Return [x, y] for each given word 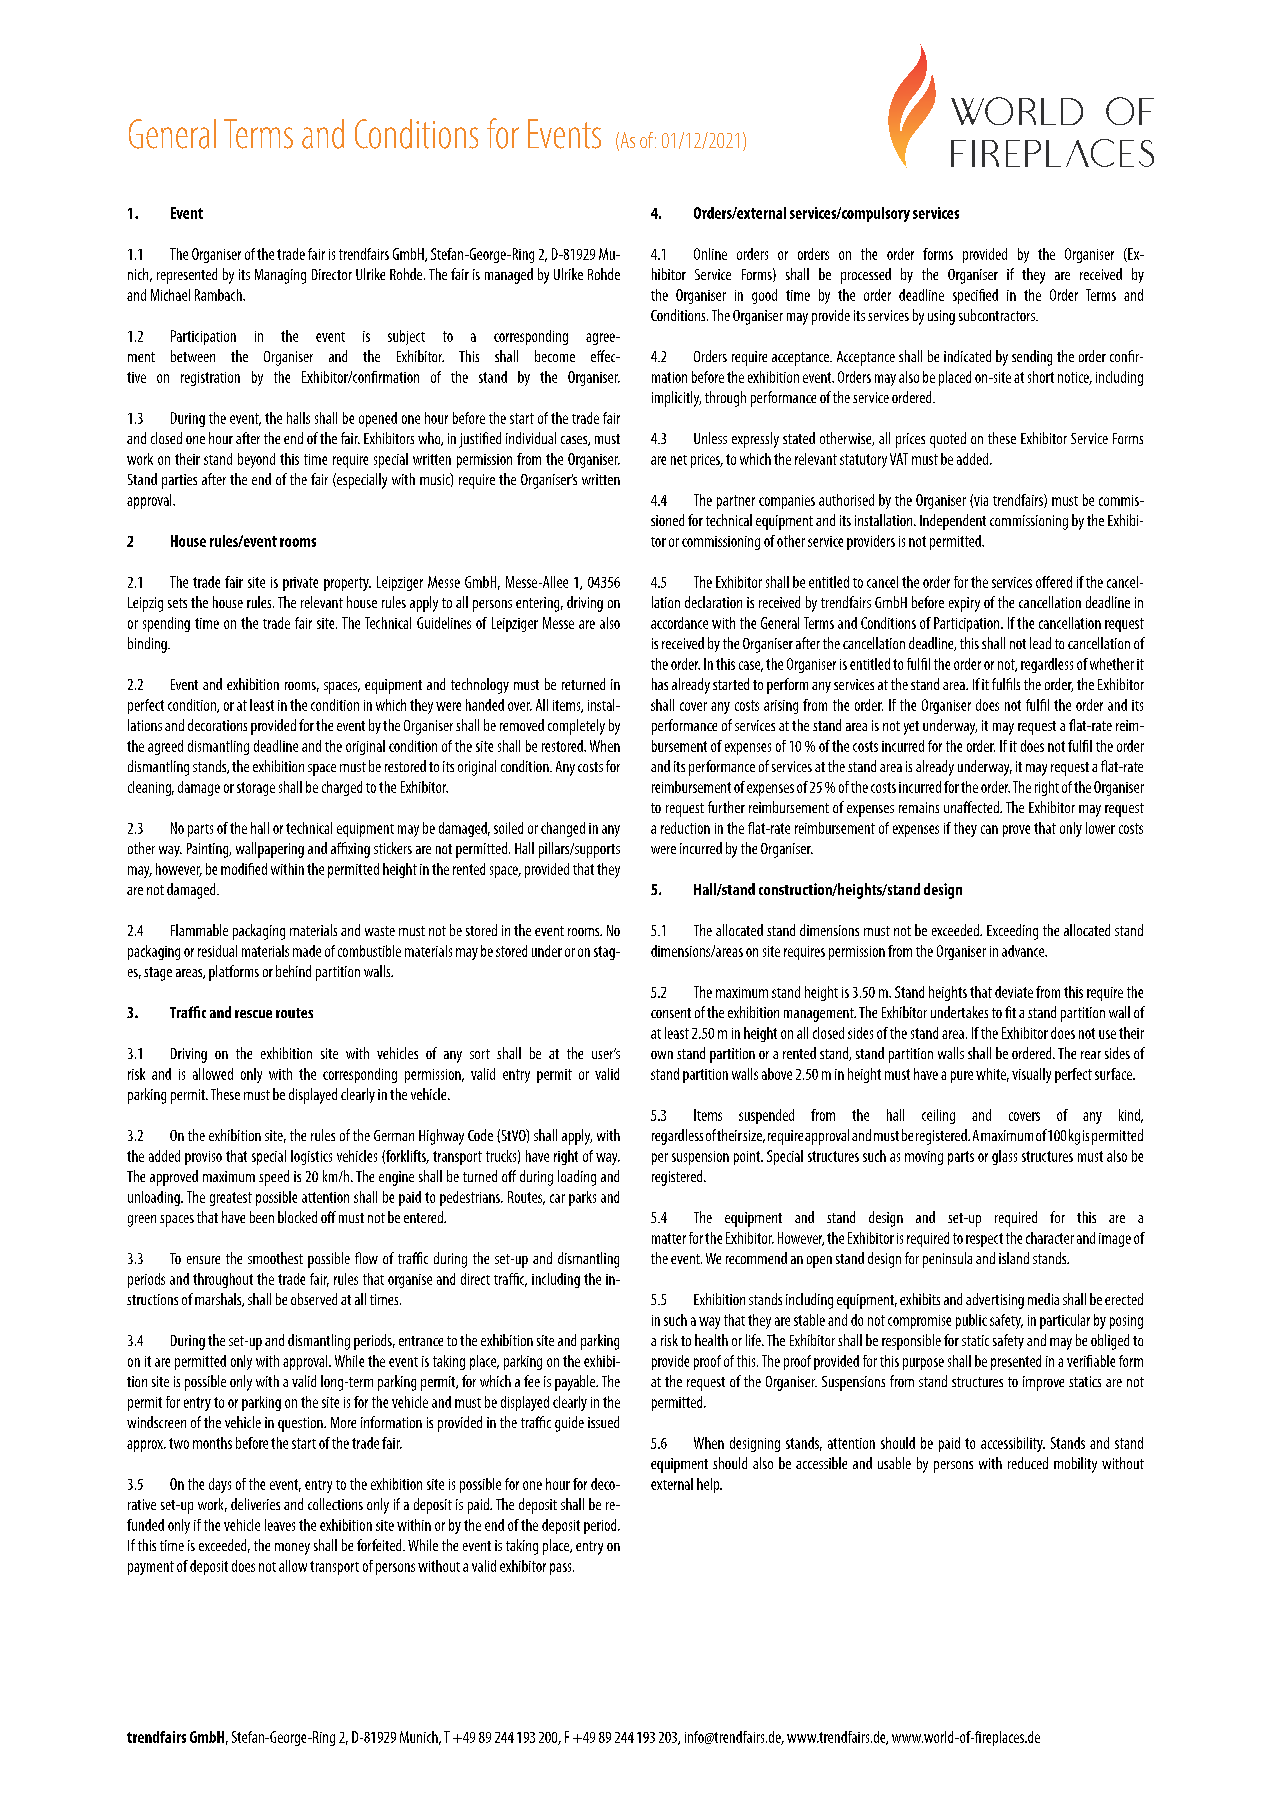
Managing [280, 276]
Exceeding [1012, 932]
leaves [280, 1525]
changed [563, 829]
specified [975, 296]
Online [710, 254]
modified [244, 869]
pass [562, 1569]
